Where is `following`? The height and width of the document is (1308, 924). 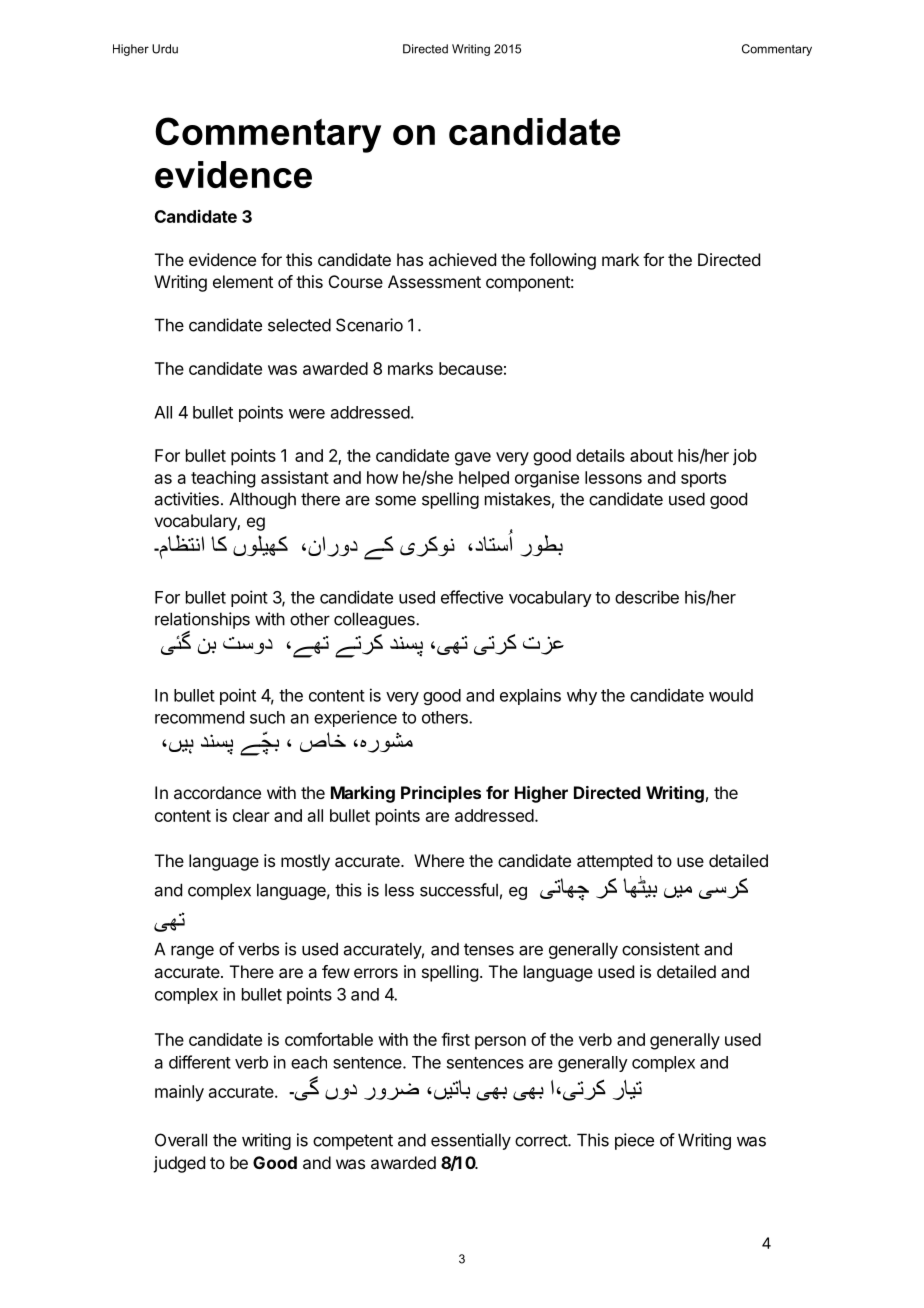
following is located at coordinates (562, 261).
